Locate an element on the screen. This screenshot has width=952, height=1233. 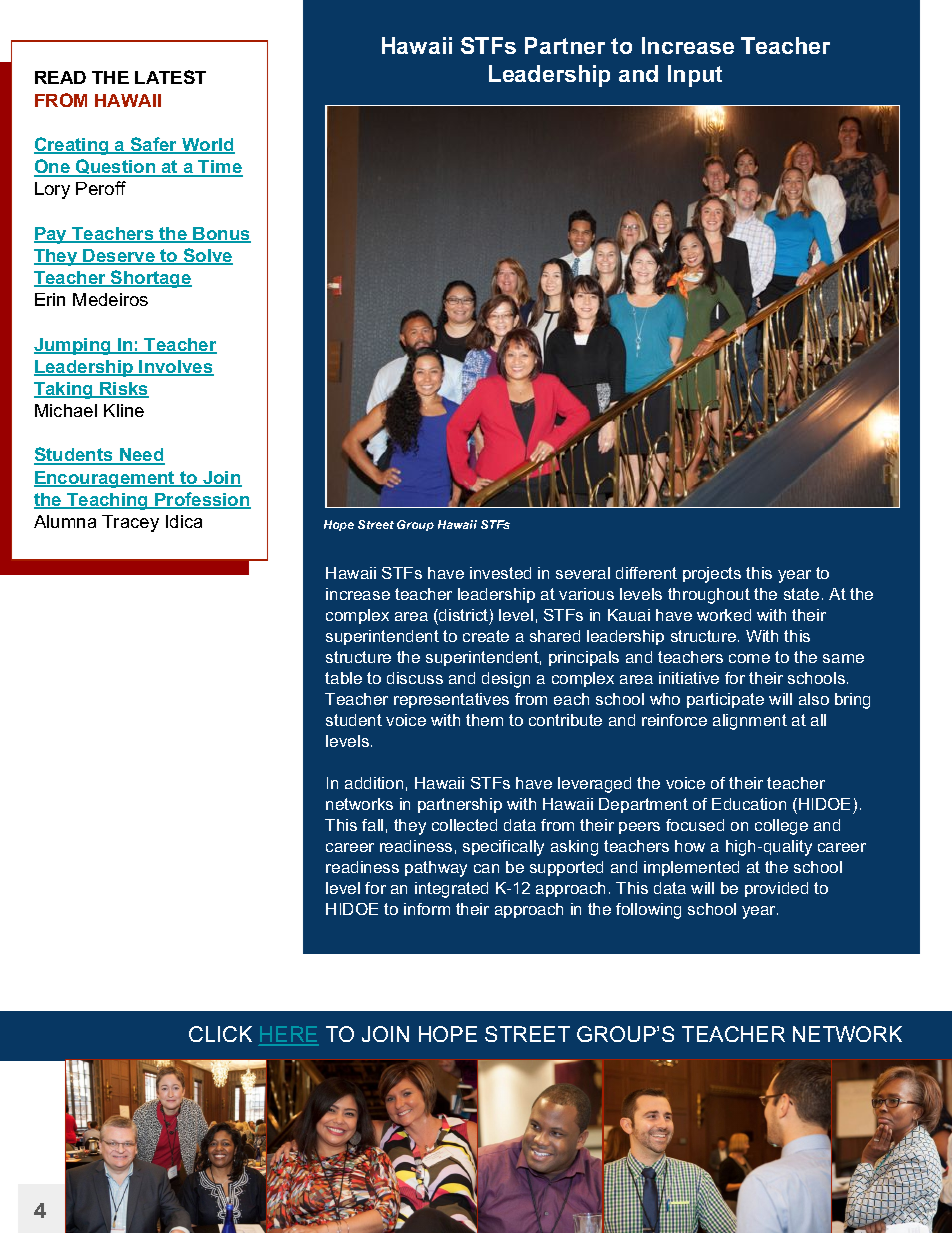
Education is located at coordinates (749, 804).
